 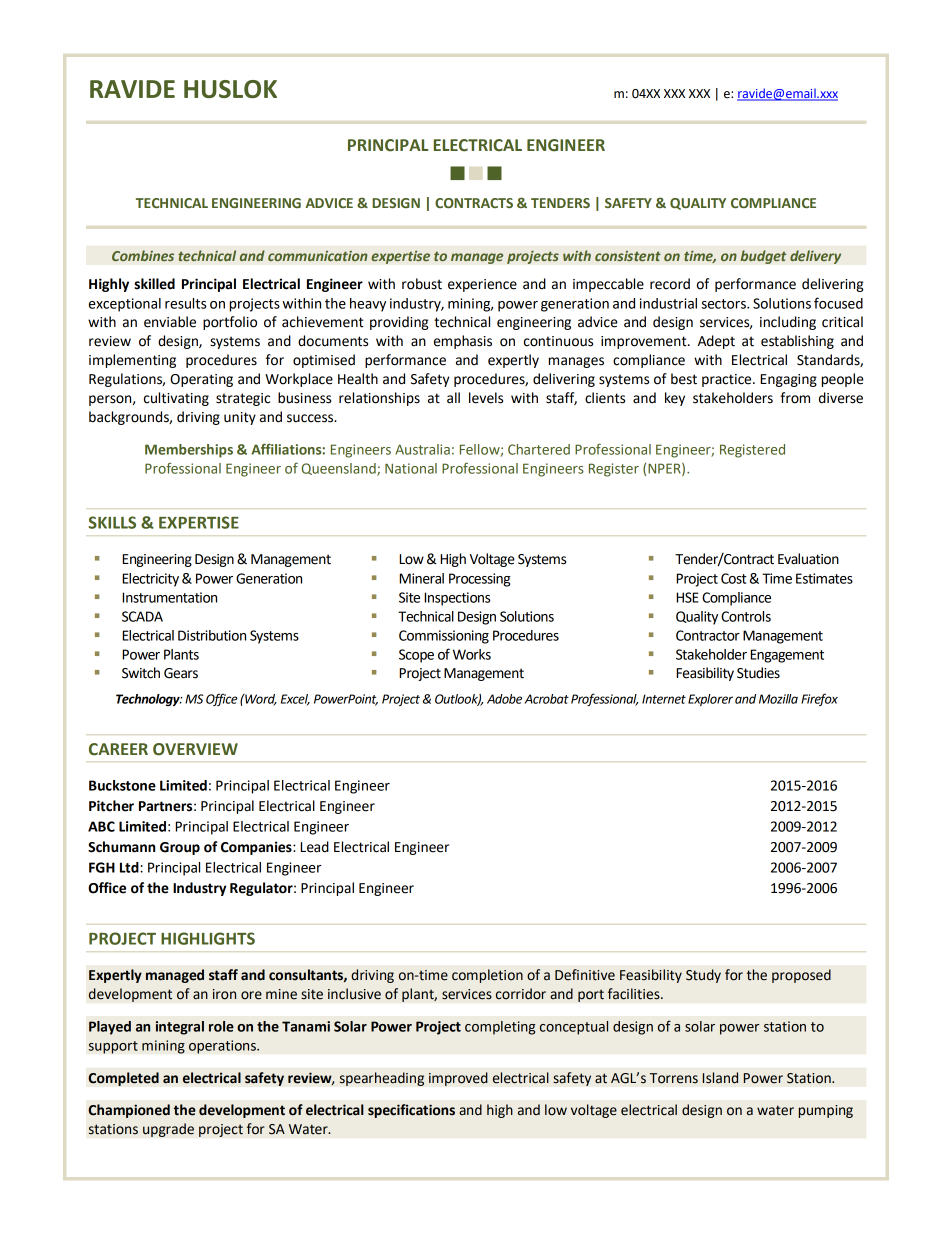 What do you see at coordinates (168, 1130) in the document?
I see `upgrade` at bounding box center [168, 1130].
